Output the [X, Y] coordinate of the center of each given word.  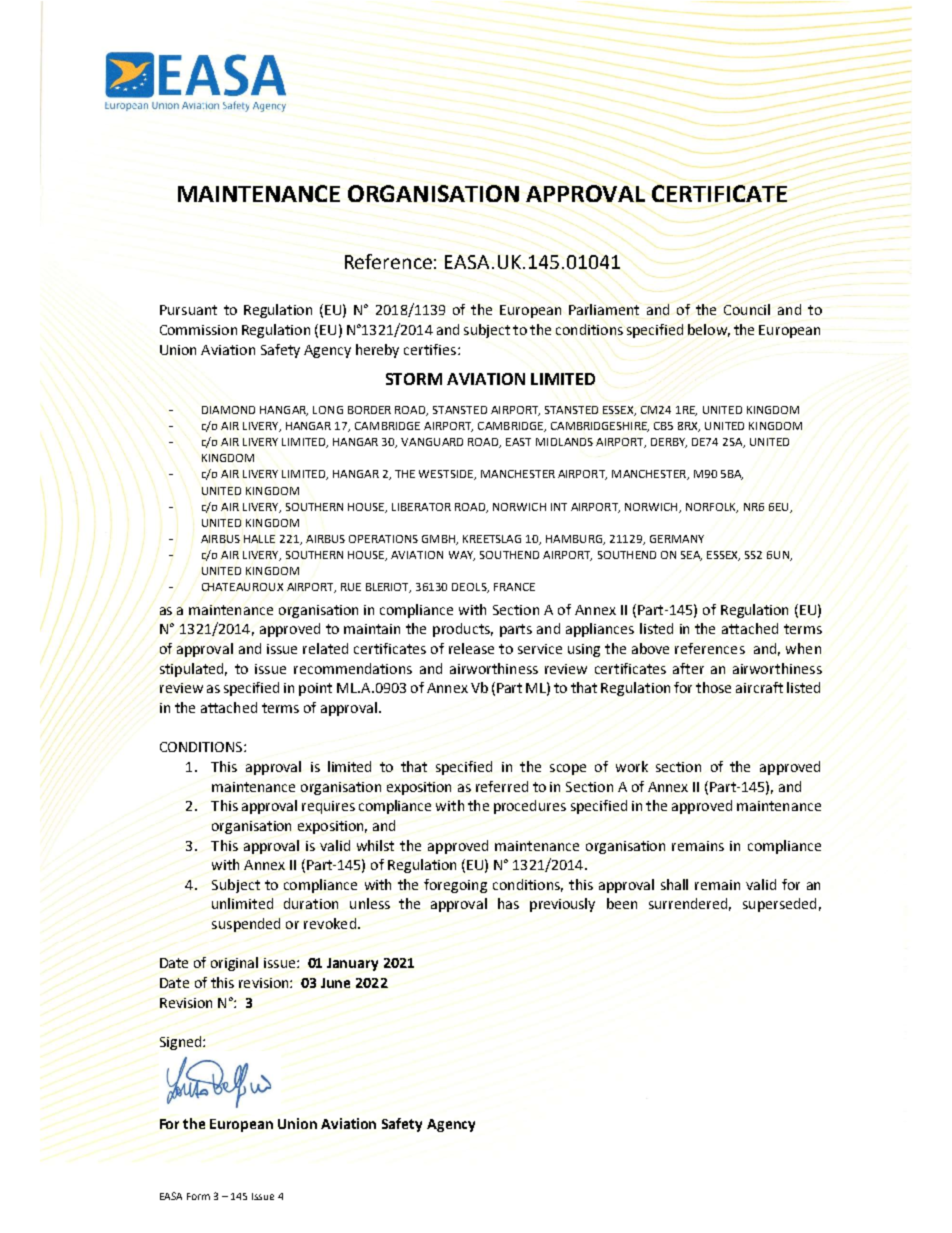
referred [502, 786]
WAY [462, 556]
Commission [198, 330]
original [234, 964]
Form [198, 1196]
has [508, 903]
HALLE [259, 539]
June [335, 983]
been [622, 903]
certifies [430, 349]
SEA [691, 556]
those [713, 687]
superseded [779, 905]
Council [747, 309]
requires [328, 807]
